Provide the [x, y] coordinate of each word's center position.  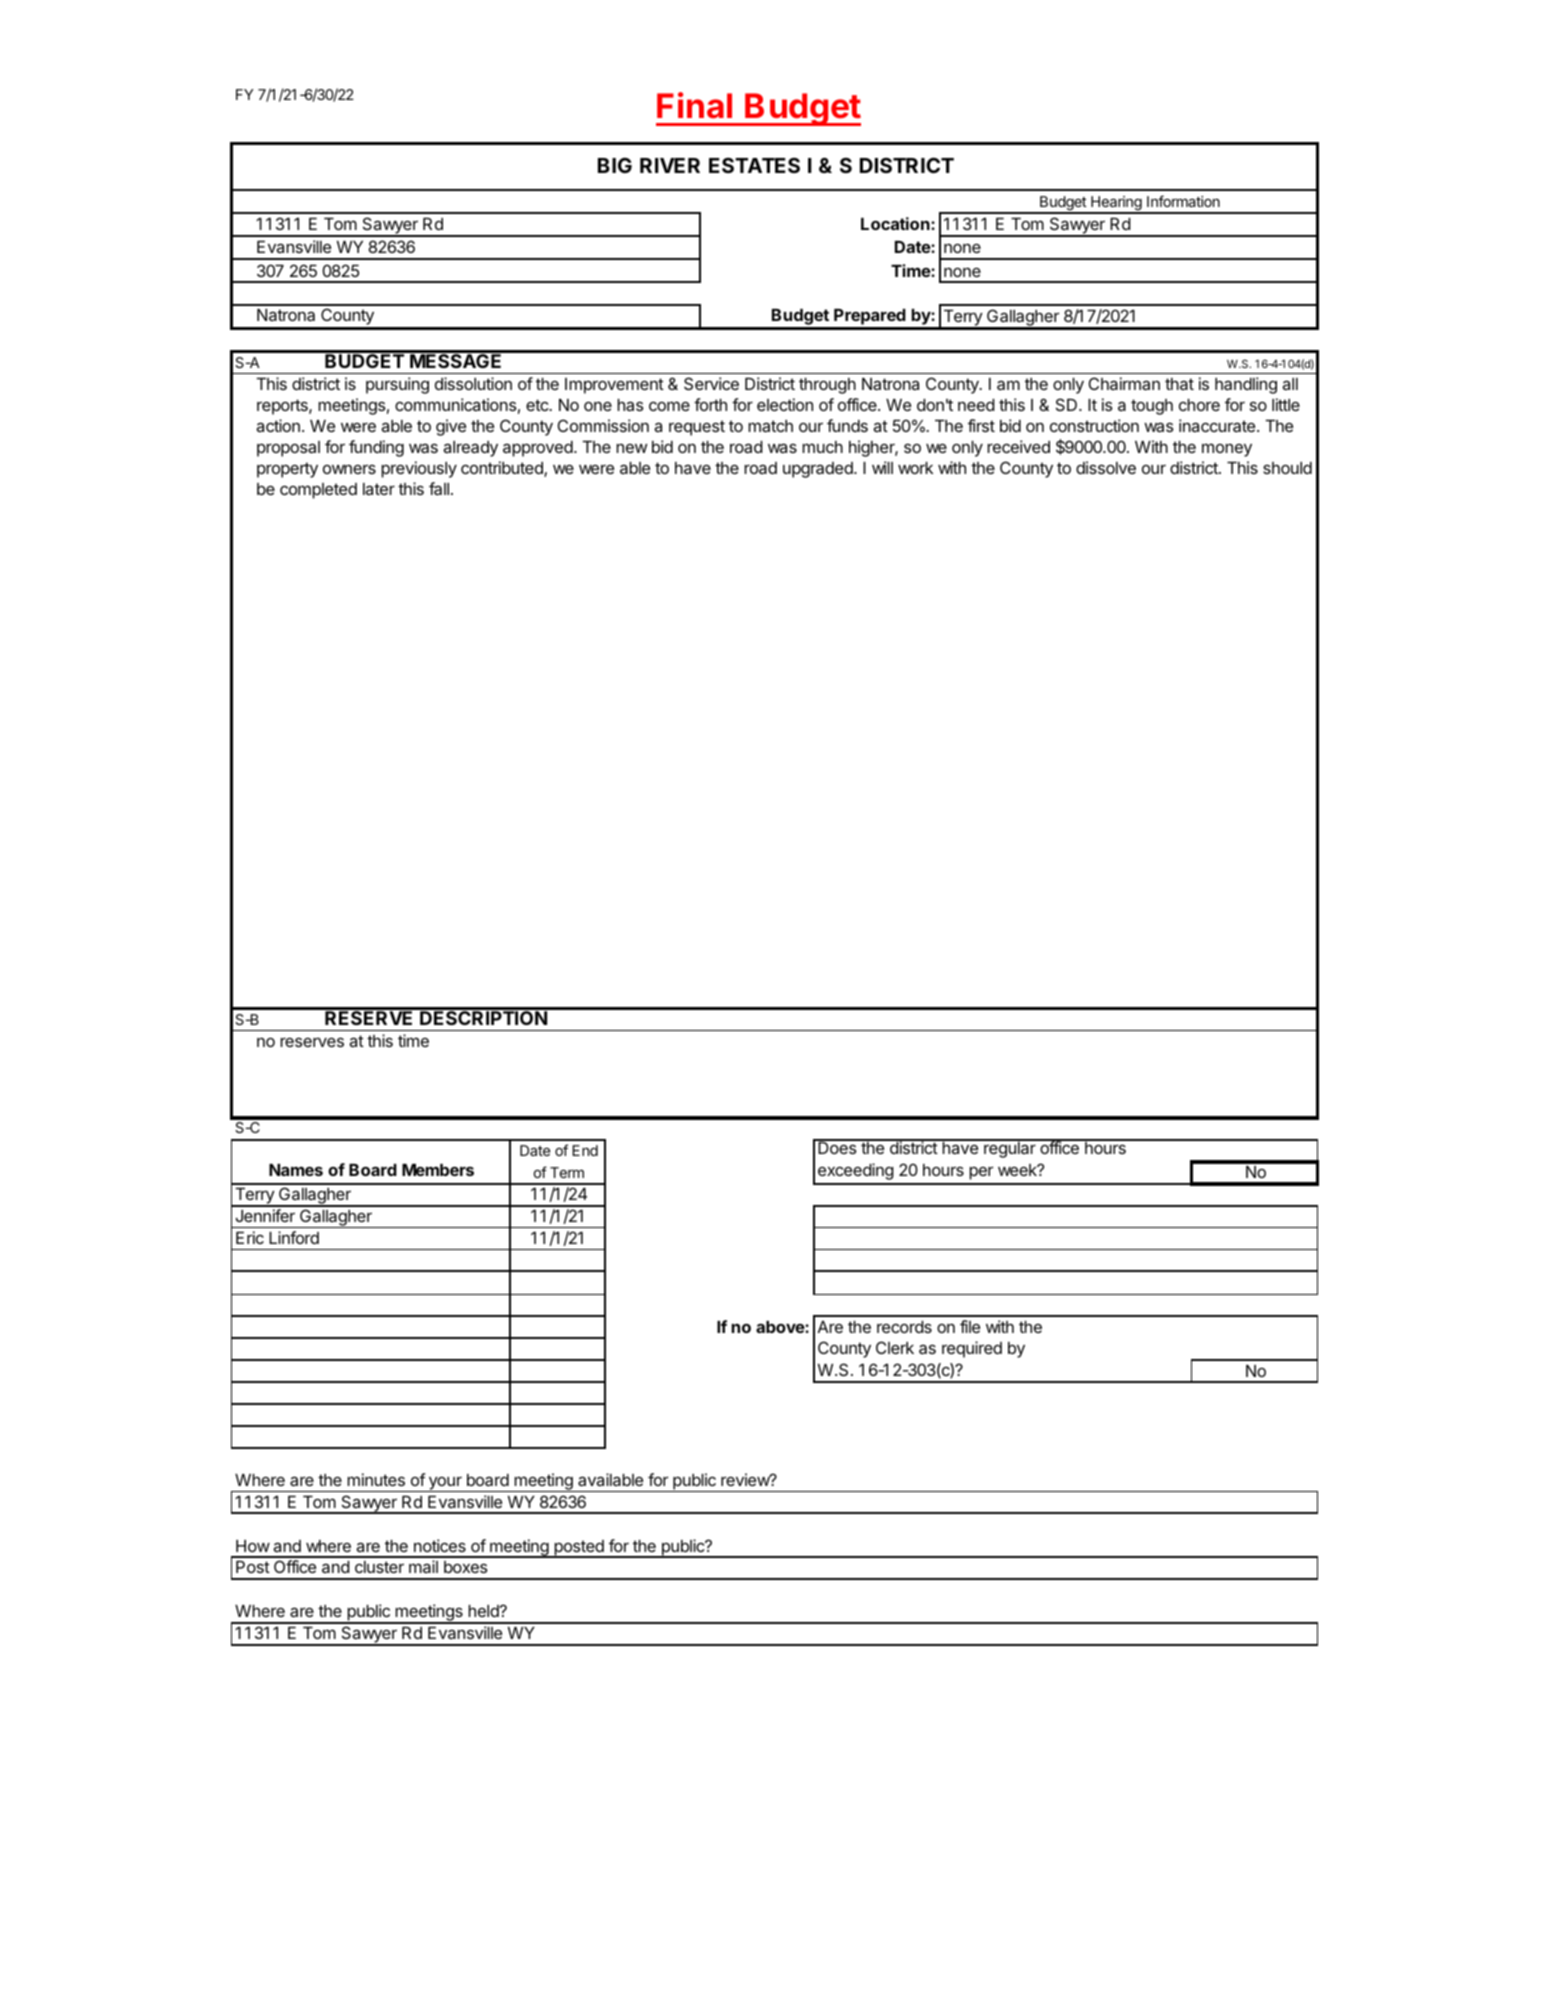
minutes [376, 1479]
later [379, 489]
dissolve [1106, 467]
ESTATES [754, 165]
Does [837, 1147]
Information [1183, 201]
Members [438, 1170]
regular [1010, 1149]
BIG [615, 165]
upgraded [819, 470]
